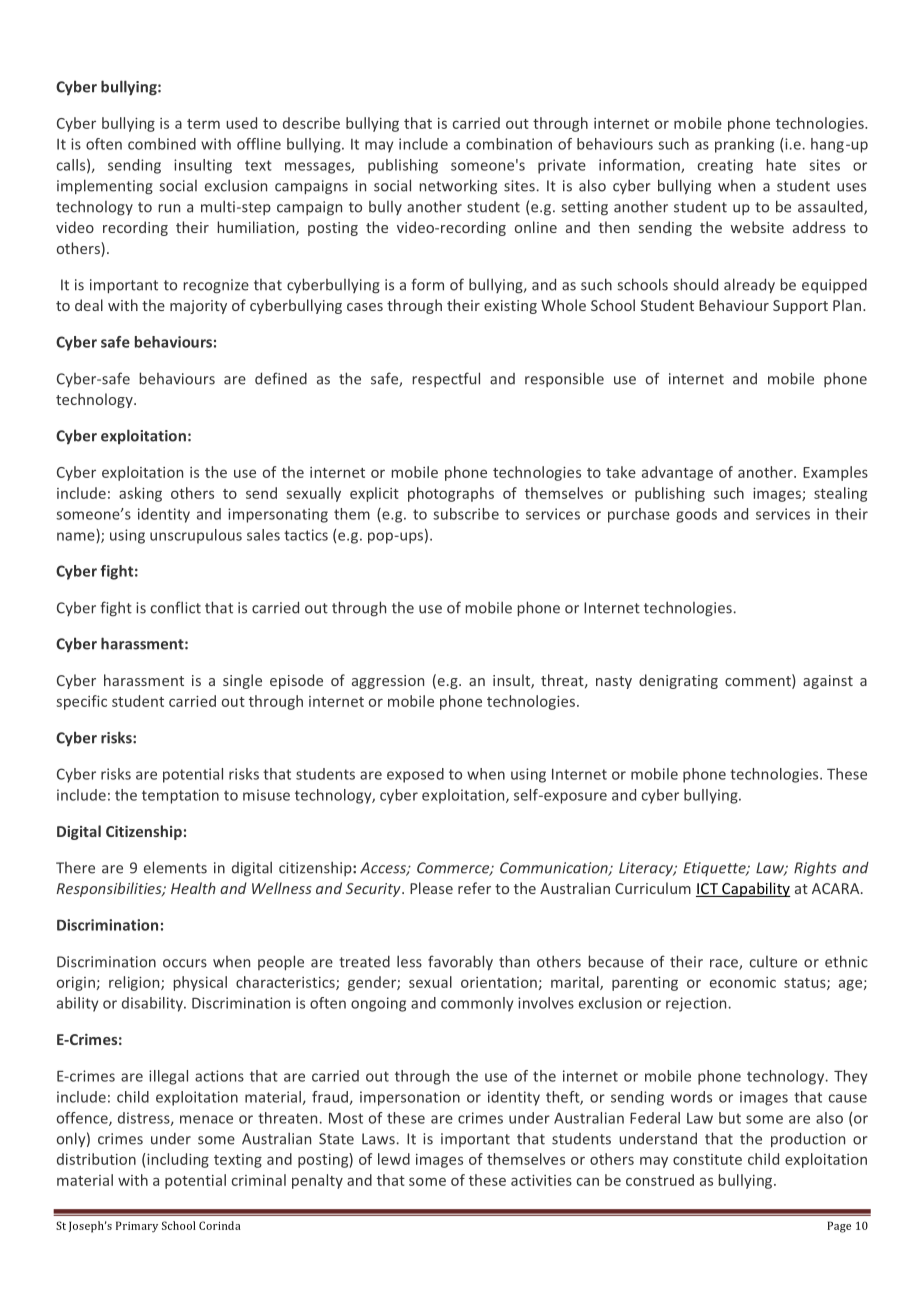 The width and height of the document is (924, 1308). What do you see at coordinates (242, 681) in the document?
I see `single` at bounding box center [242, 681].
